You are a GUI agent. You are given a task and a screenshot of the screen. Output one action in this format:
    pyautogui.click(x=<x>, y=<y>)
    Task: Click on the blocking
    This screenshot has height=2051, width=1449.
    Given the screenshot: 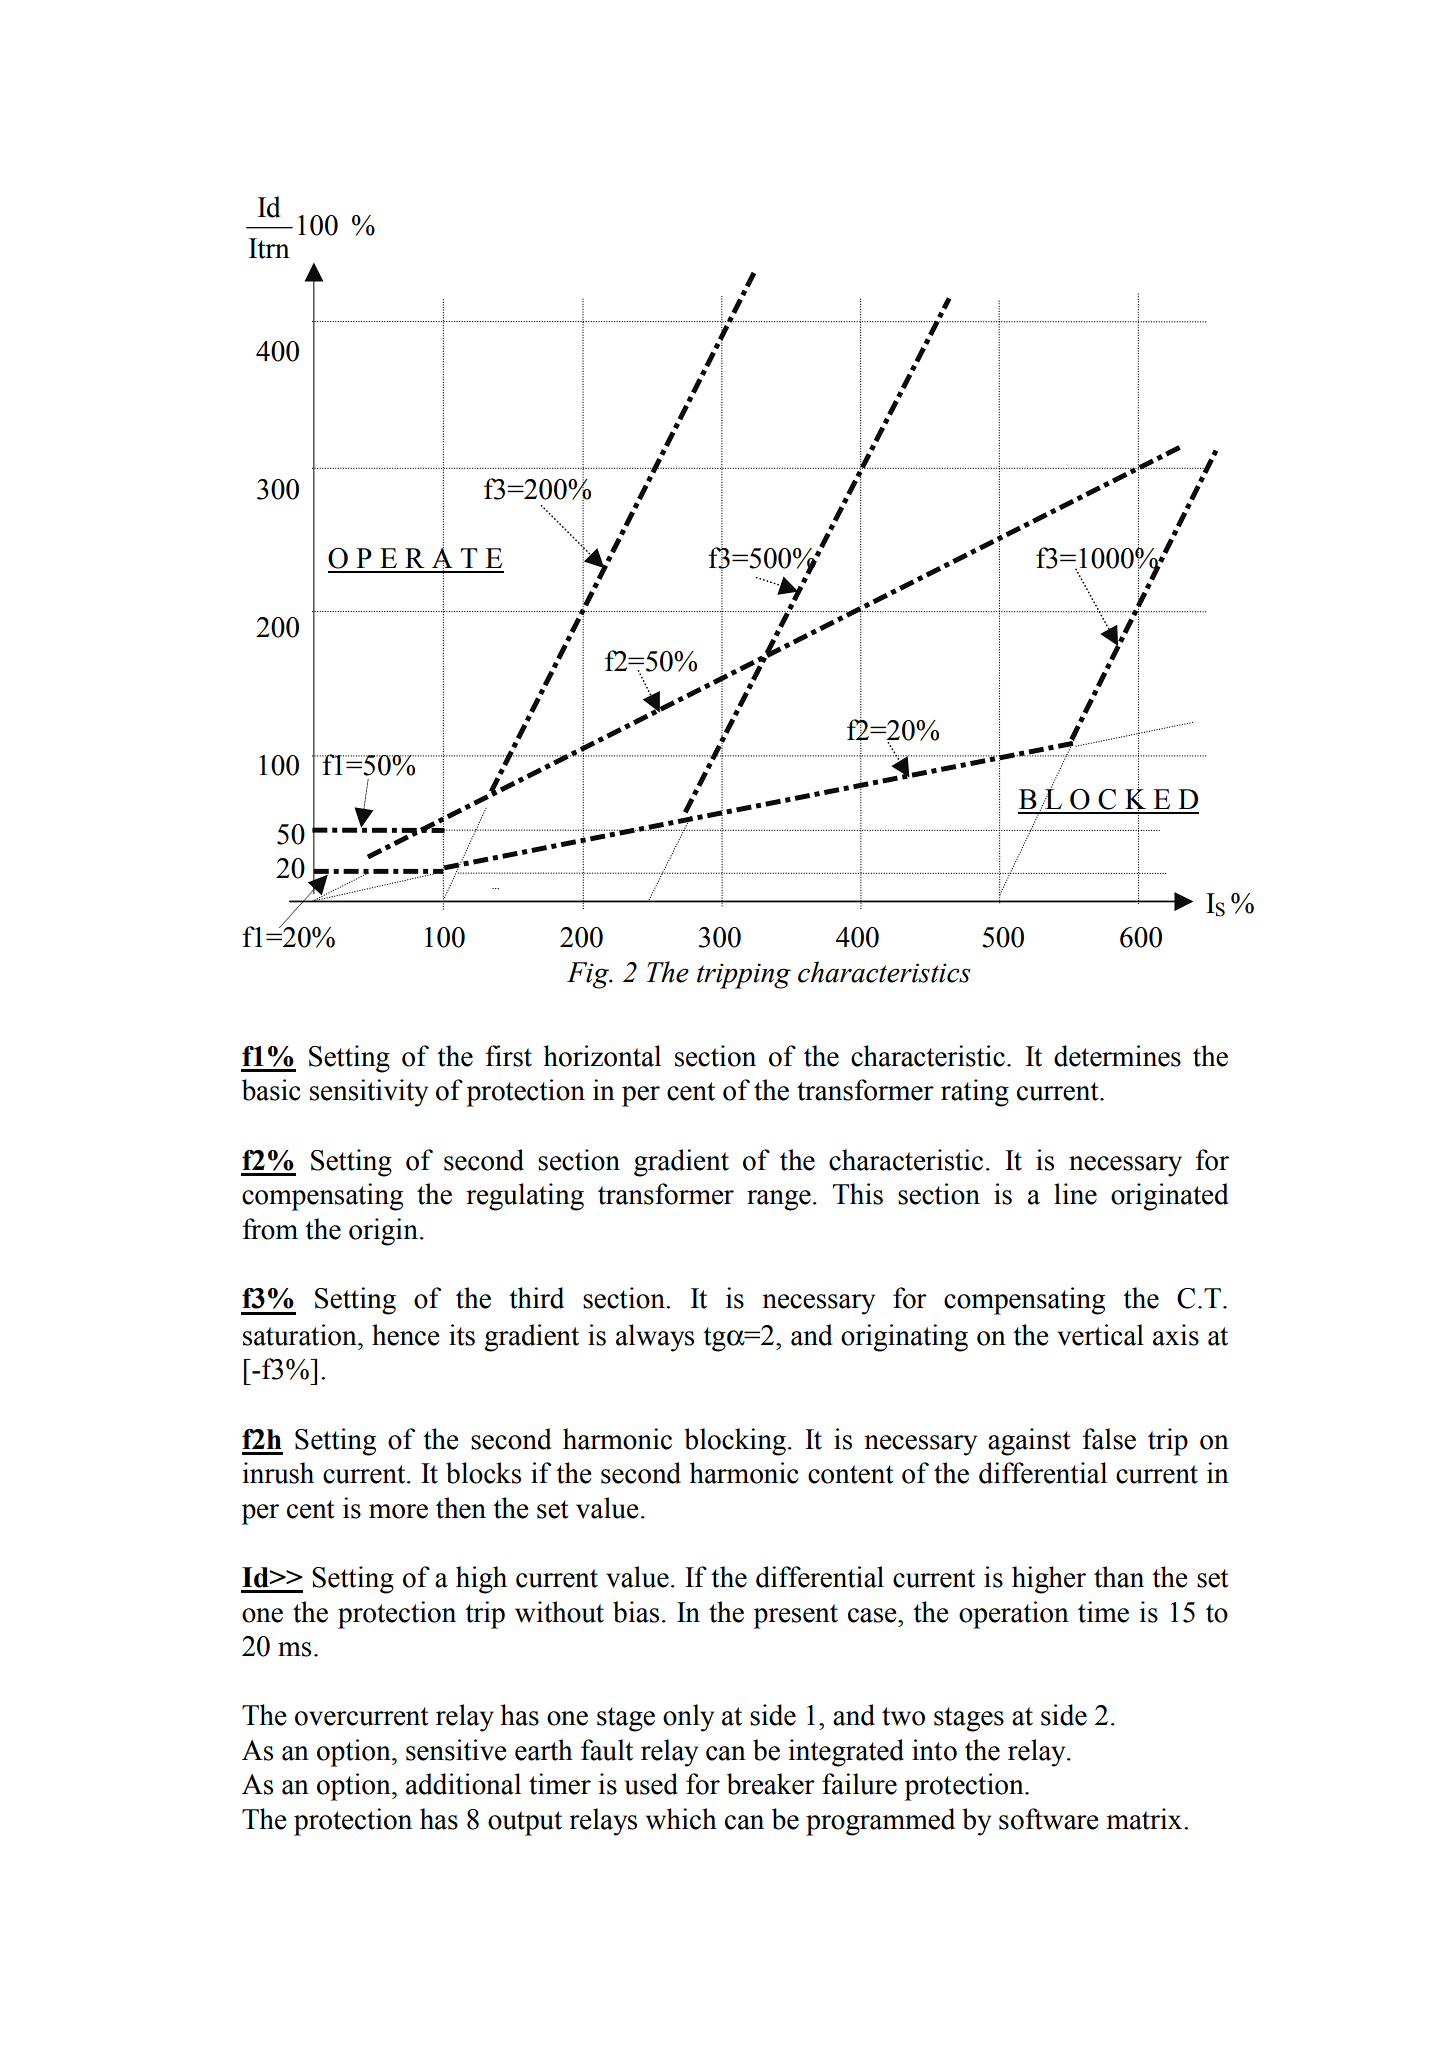 What is the action you would take?
    pyautogui.click(x=735, y=1442)
